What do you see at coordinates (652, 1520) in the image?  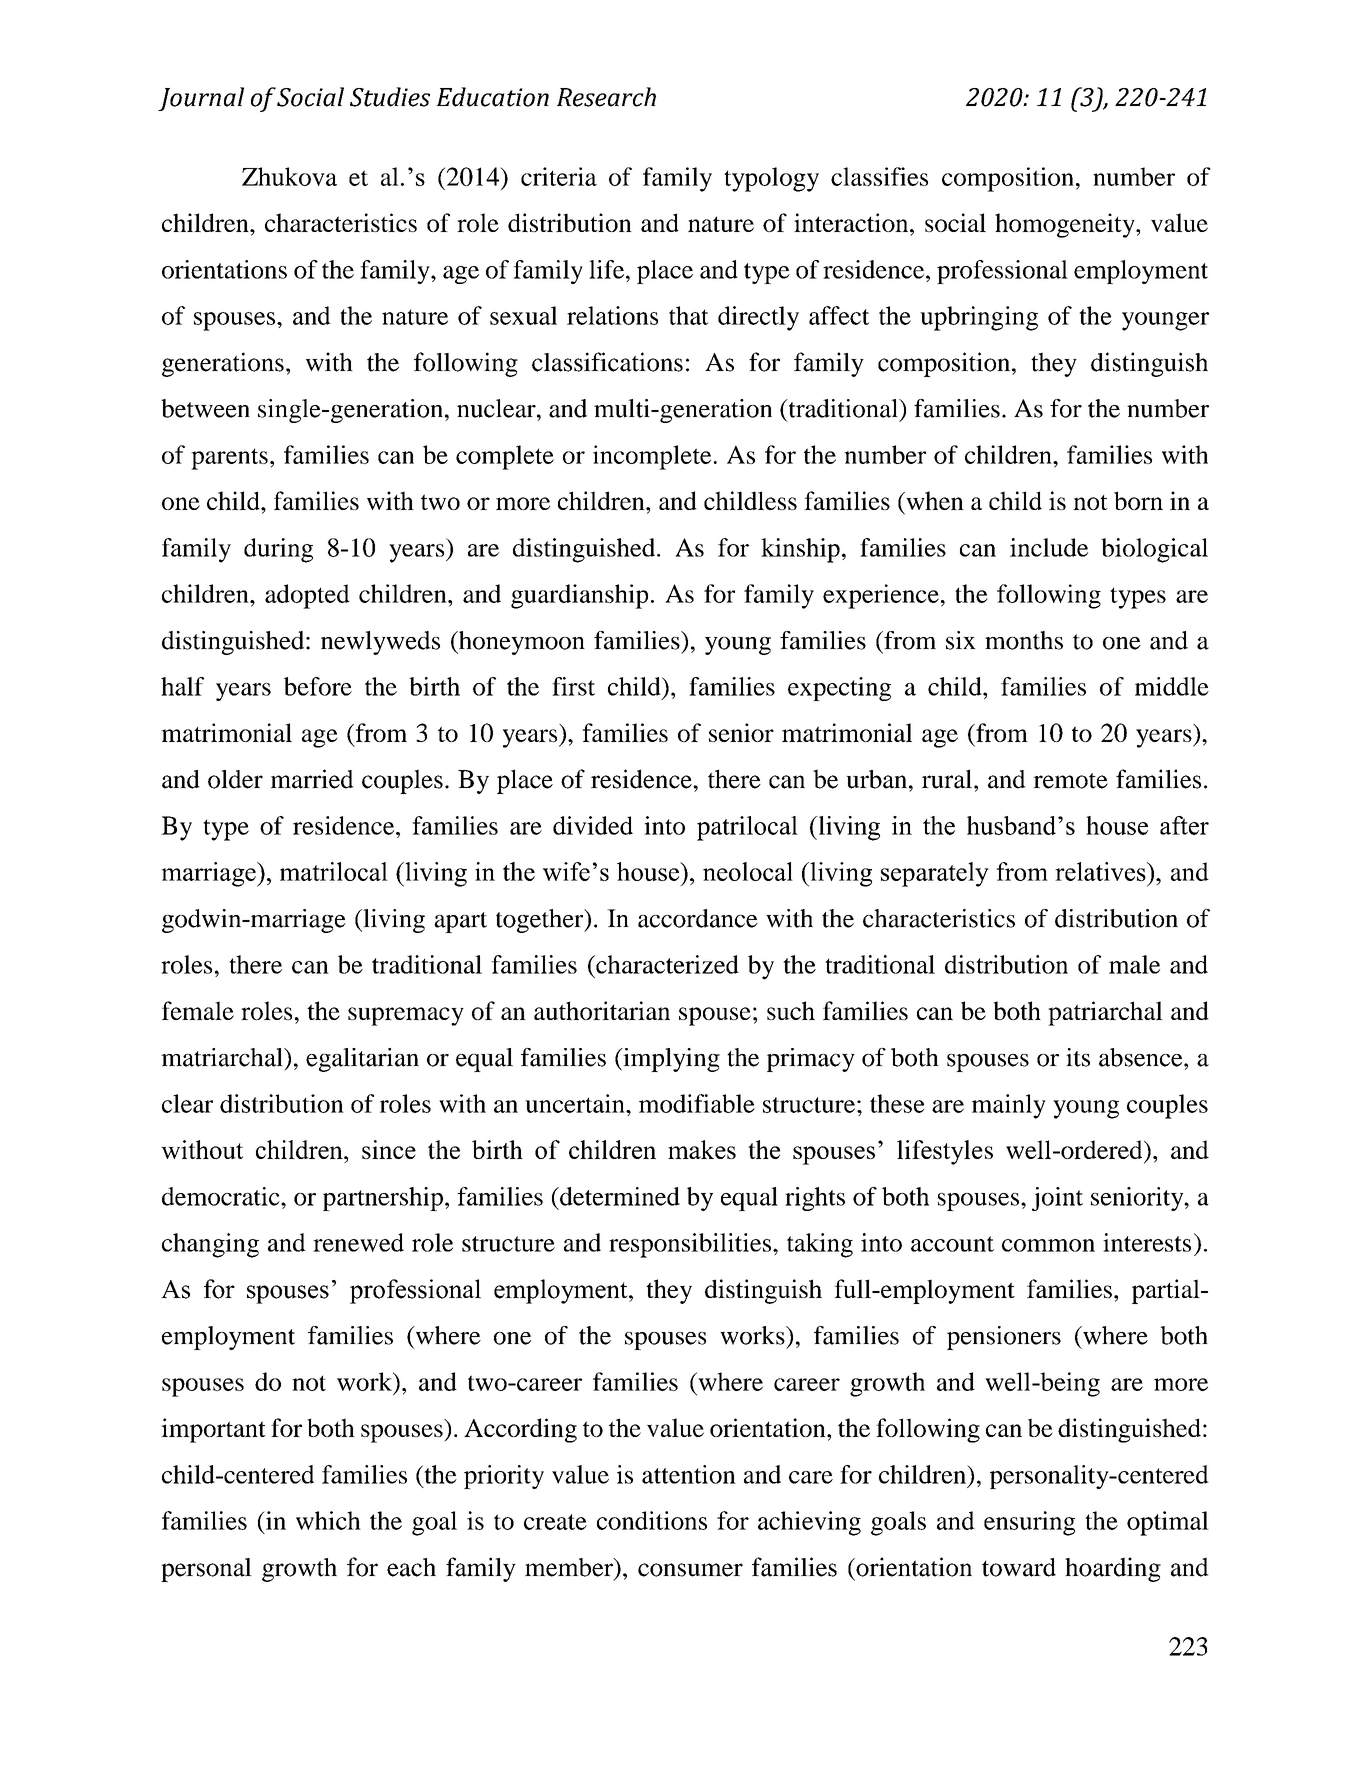 I see `conditions` at bounding box center [652, 1520].
